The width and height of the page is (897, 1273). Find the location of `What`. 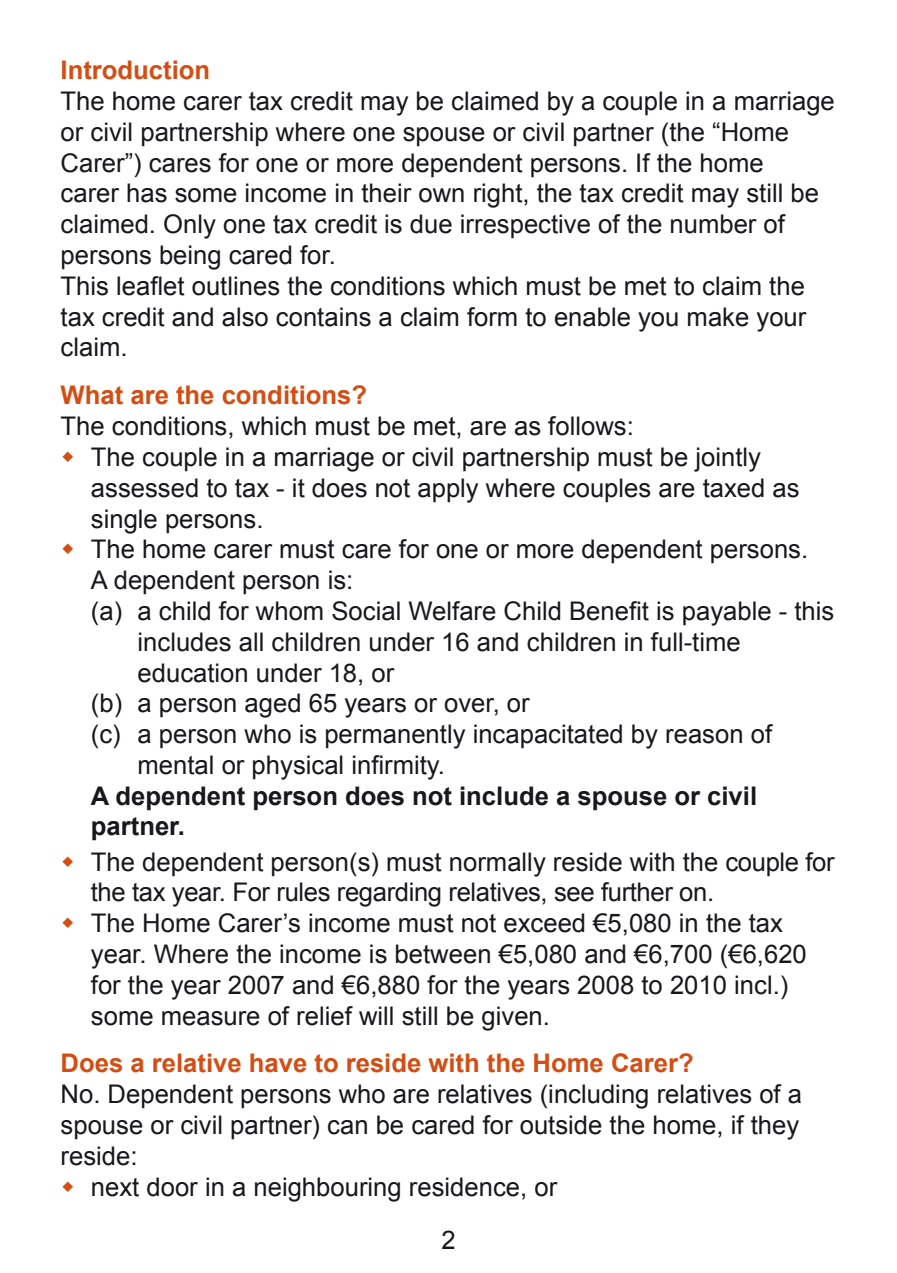

What is located at coordinates (91, 395).
